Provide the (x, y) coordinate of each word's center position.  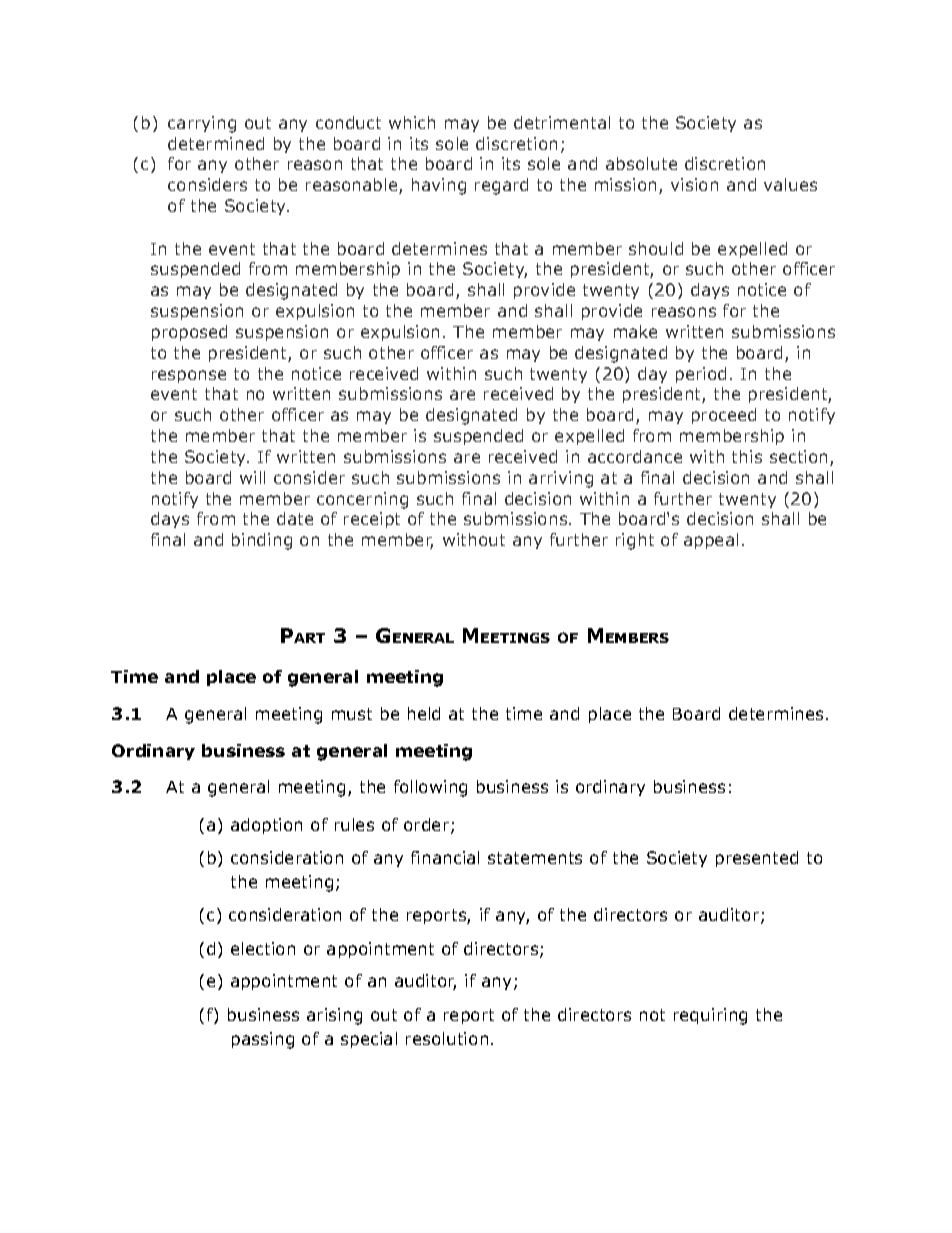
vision (694, 184)
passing (263, 1040)
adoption (266, 826)
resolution (447, 1038)
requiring (710, 1016)
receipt (372, 520)
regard (501, 186)
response (189, 376)
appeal (711, 541)
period (701, 375)
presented (757, 859)
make (635, 331)
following (430, 788)
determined (216, 143)
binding (262, 541)
